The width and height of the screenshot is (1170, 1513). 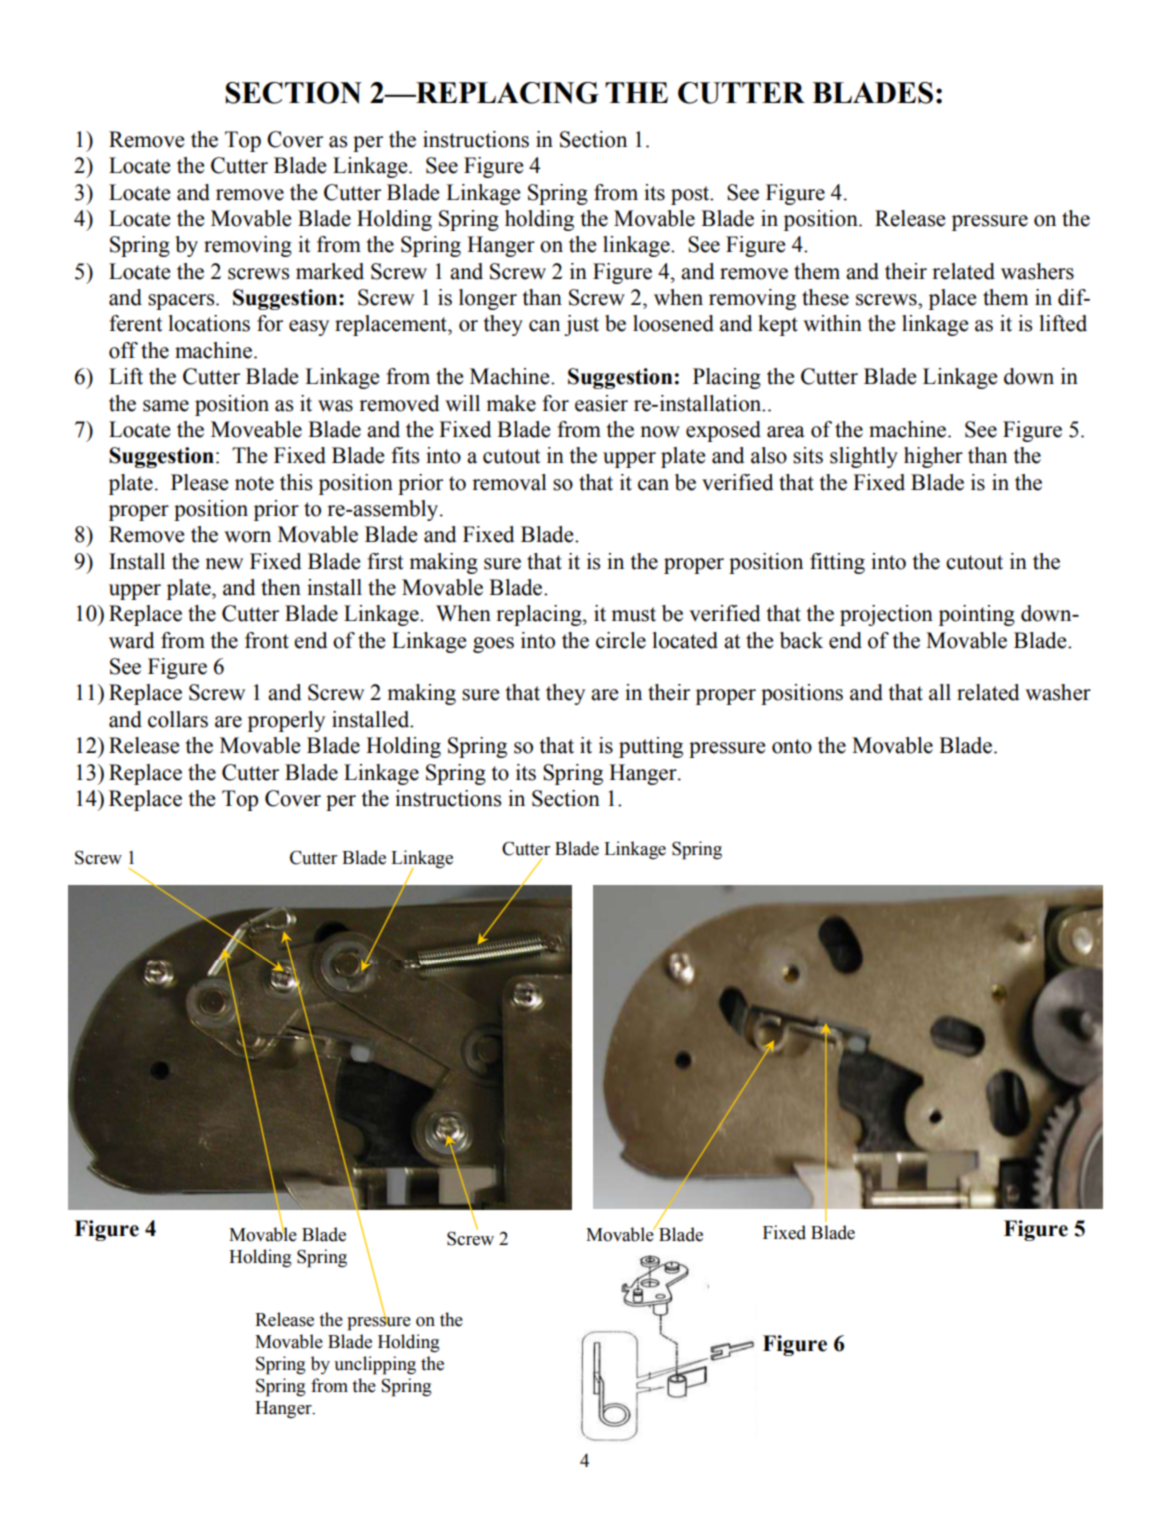 I want to click on first, so click(x=385, y=561).
